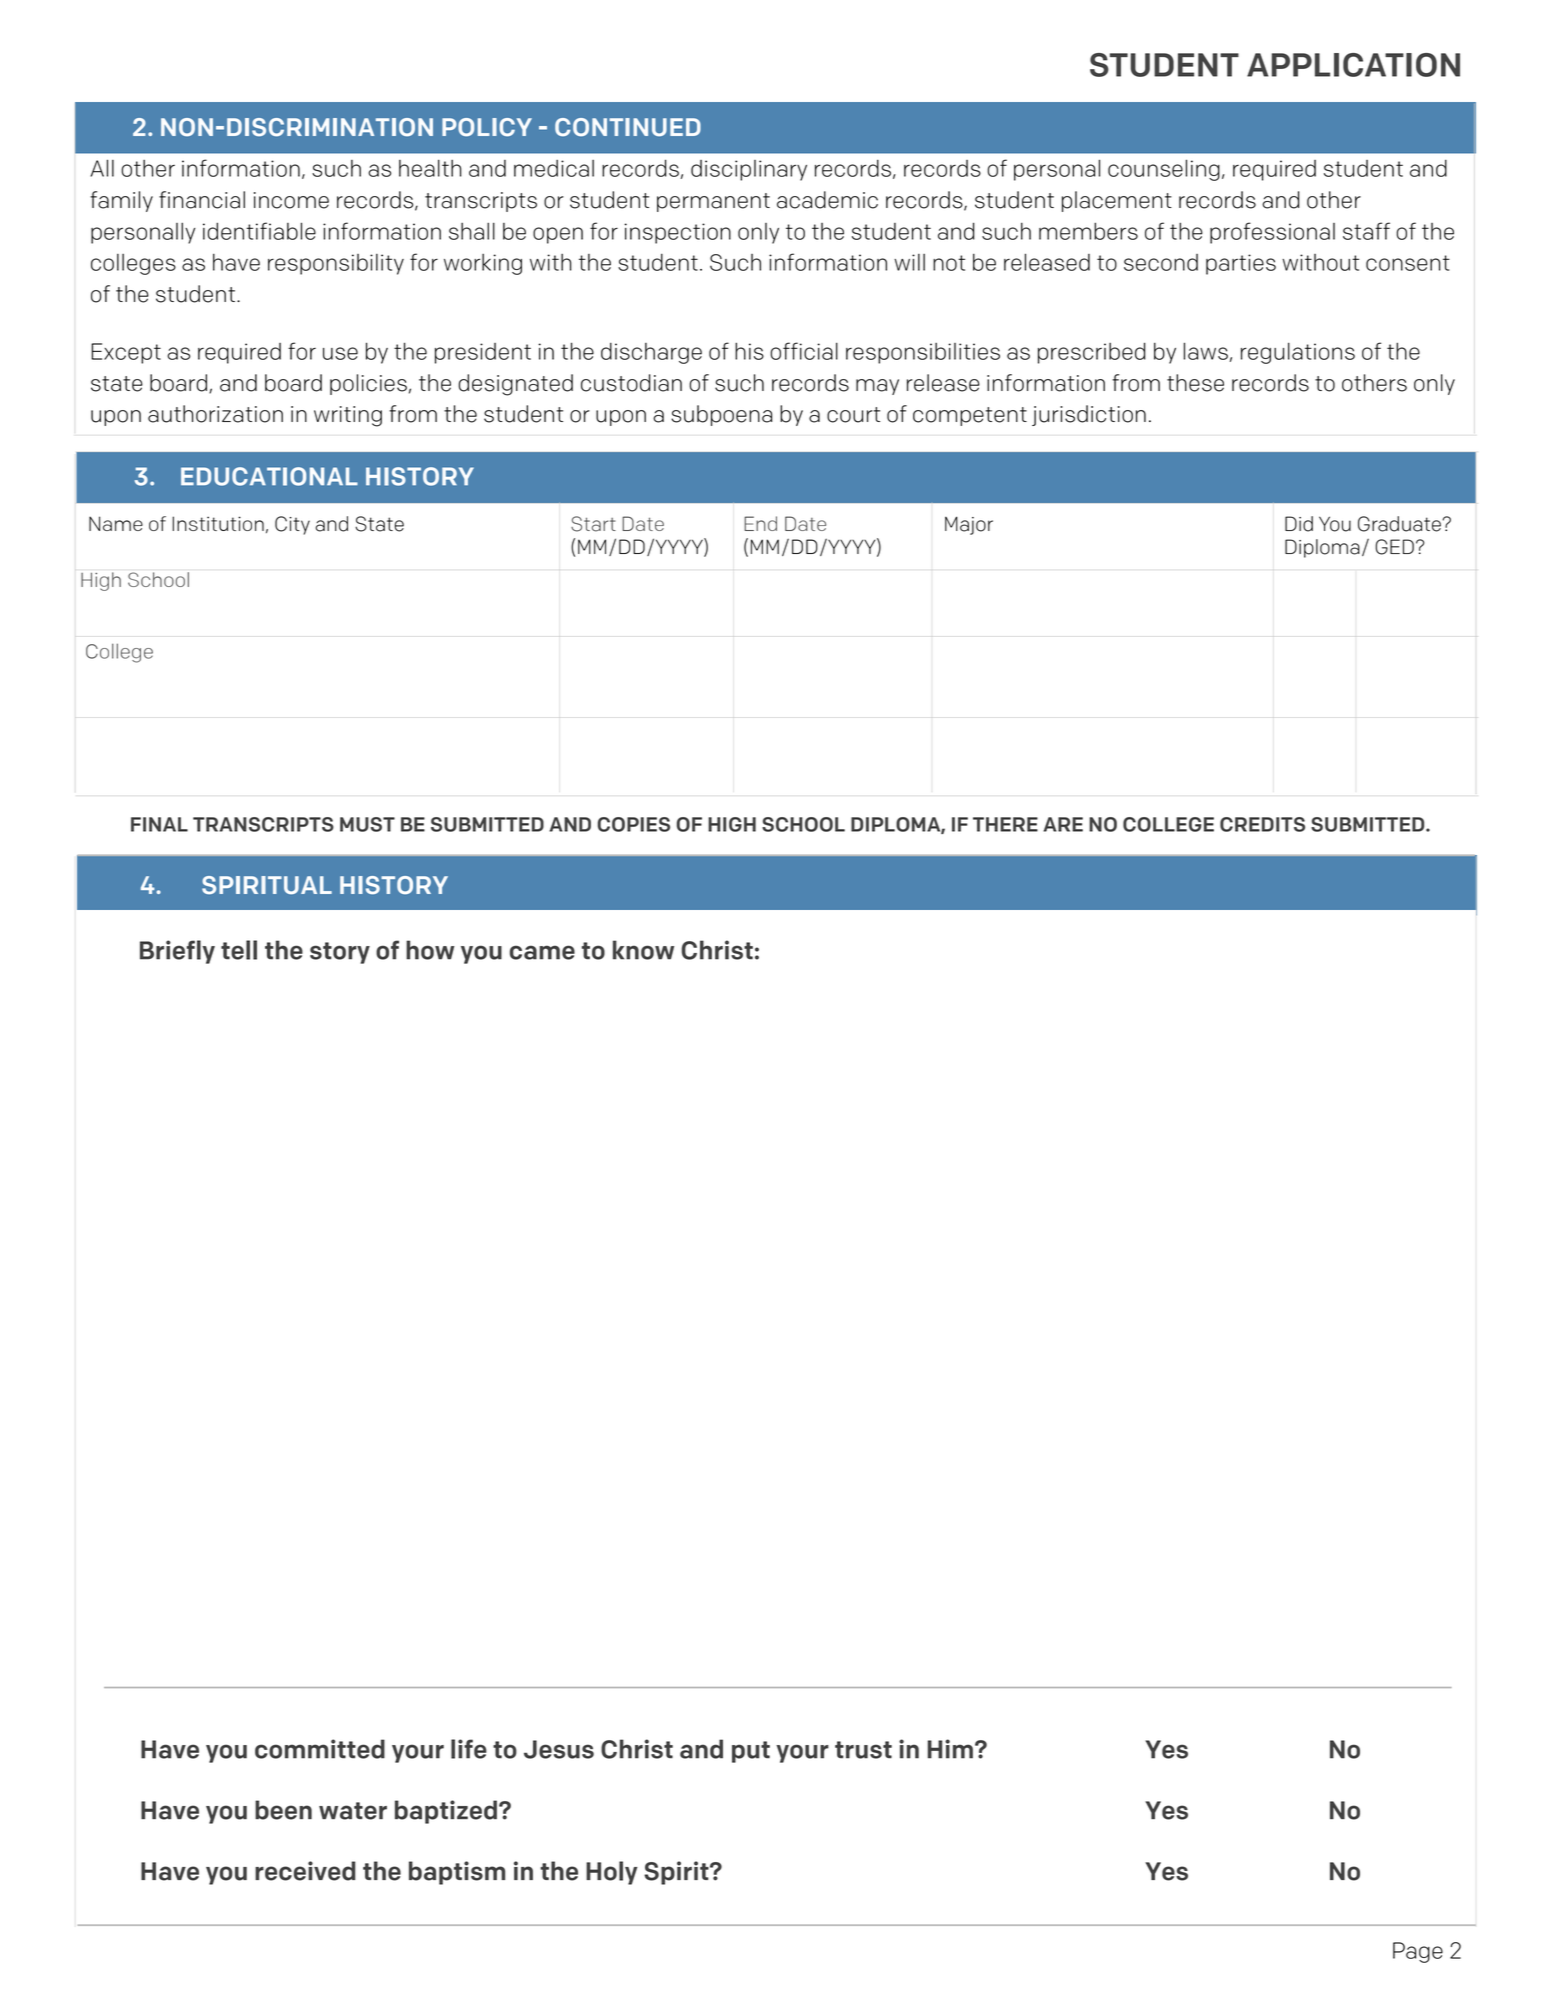 The height and width of the screenshot is (2011, 1554). Describe the element at coordinates (269, 476) in the screenshot. I see `EDUCATIONAL` at that location.
